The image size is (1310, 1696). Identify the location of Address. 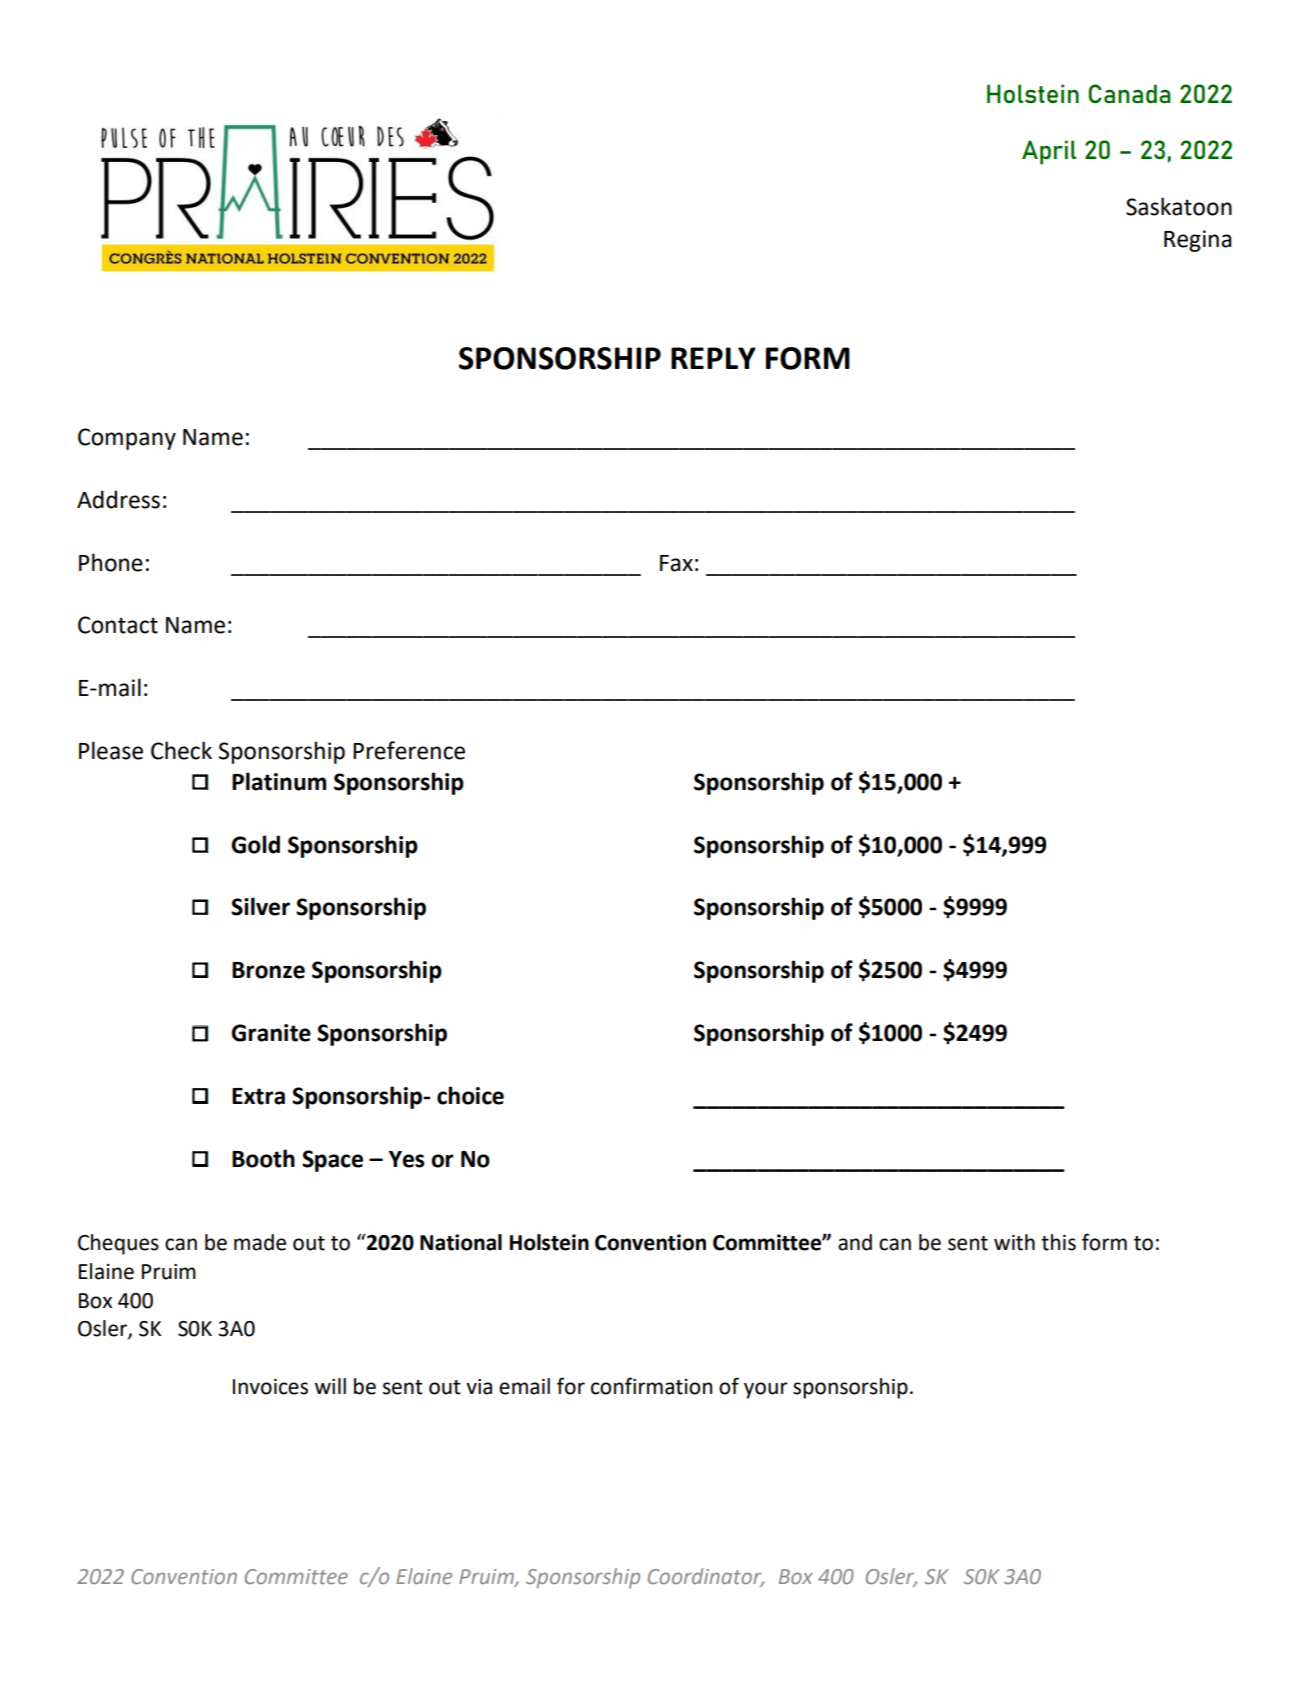
(118, 499).
